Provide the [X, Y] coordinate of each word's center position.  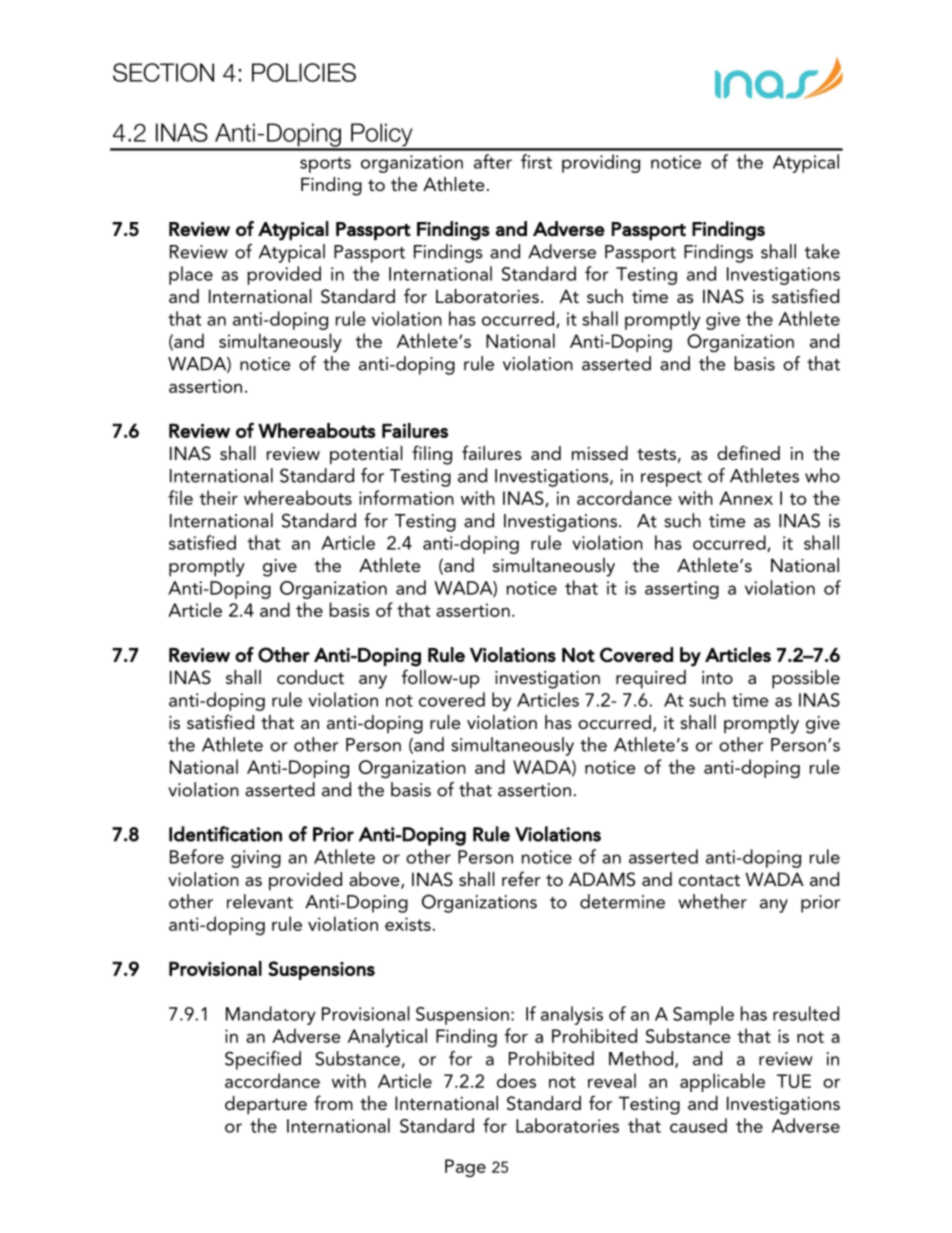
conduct [310, 677]
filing [432, 455]
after [493, 161]
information [406, 497]
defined [748, 452]
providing [601, 163]
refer [521, 878]
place [191, 275]
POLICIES [304, 72]
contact [709, 880]
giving [256, 859]
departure [266, 1105]
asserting [682, 590]
